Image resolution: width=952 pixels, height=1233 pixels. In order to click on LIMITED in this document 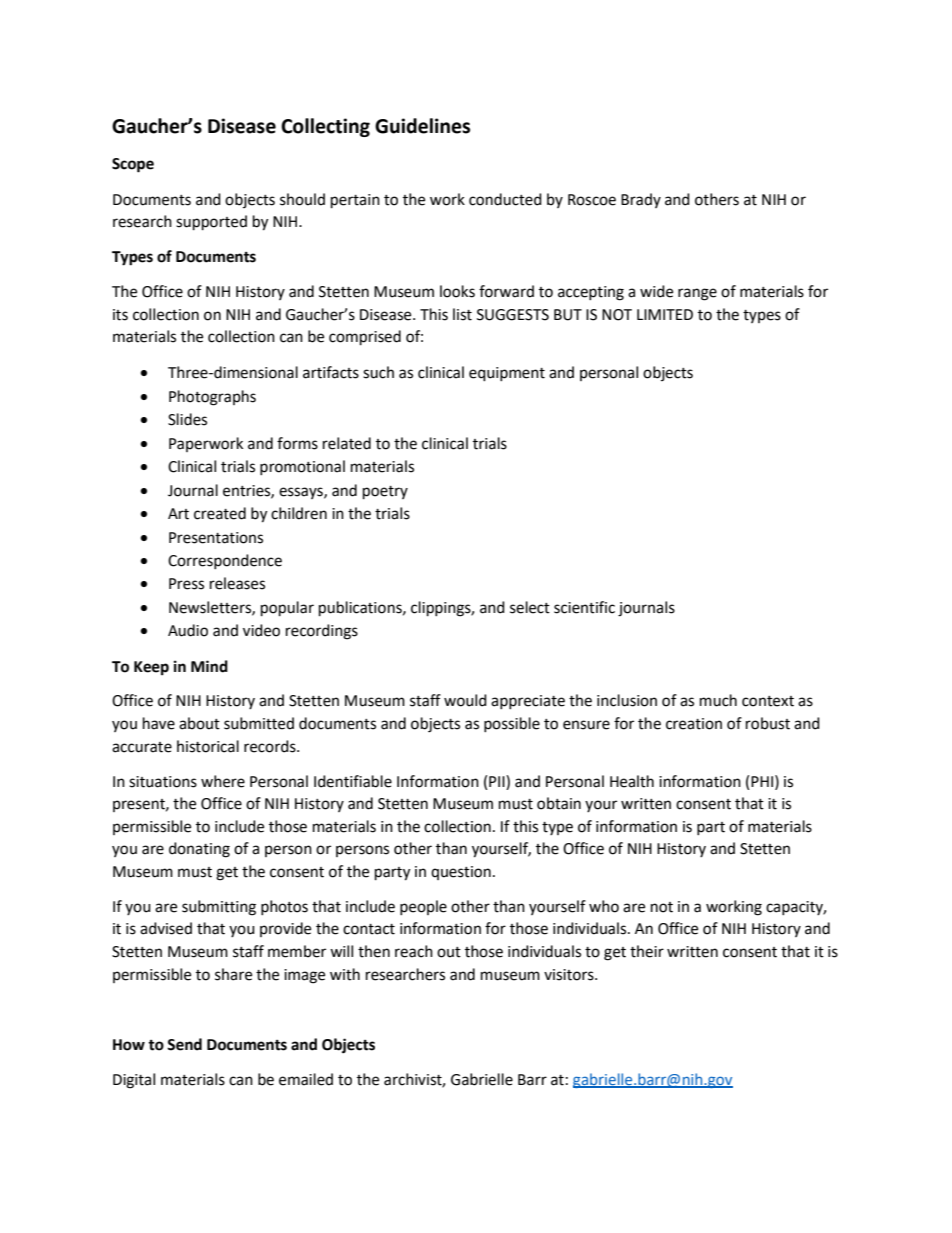, I will do `click(665, 314)`.
